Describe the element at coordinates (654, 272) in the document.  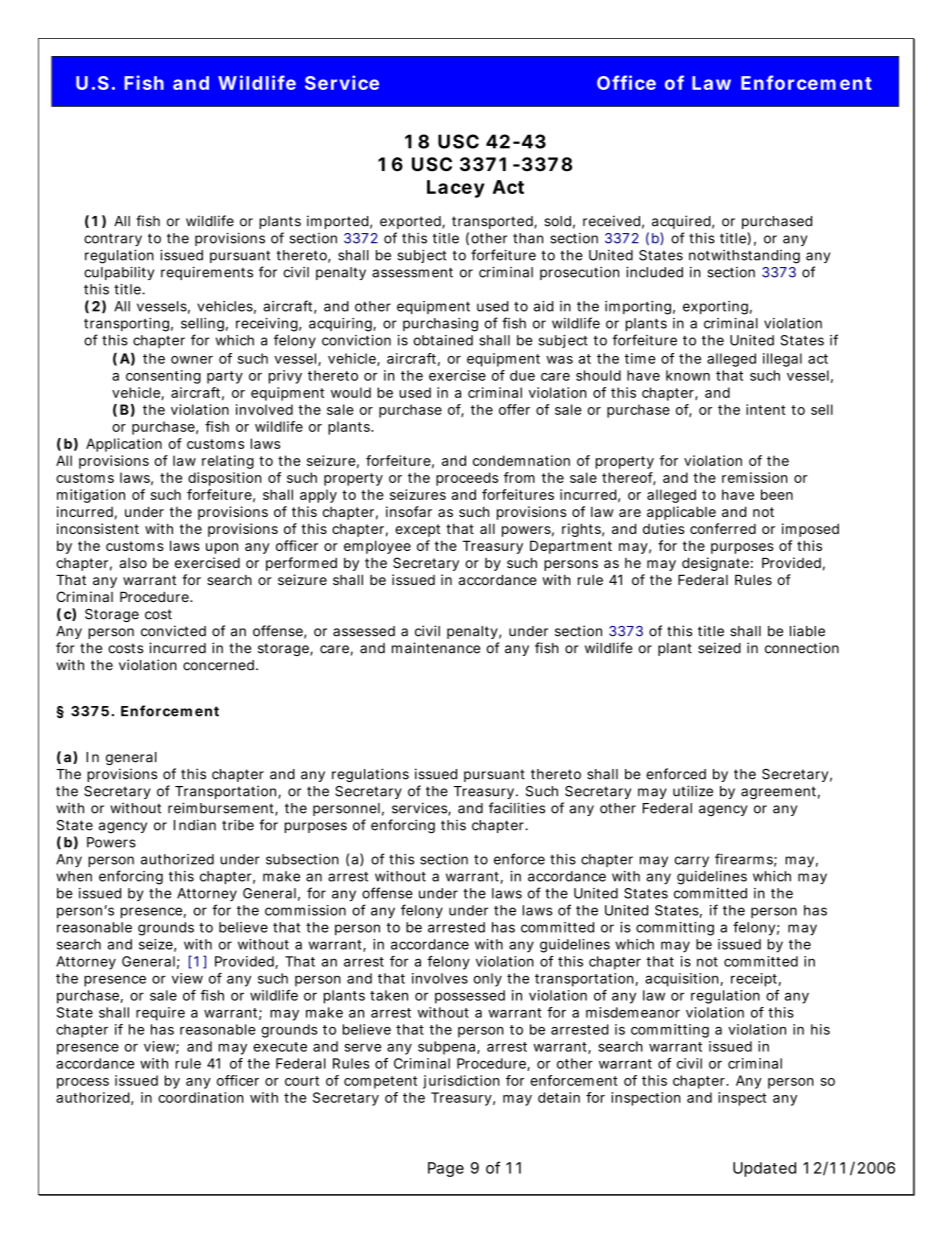
I see `included` at that location.
